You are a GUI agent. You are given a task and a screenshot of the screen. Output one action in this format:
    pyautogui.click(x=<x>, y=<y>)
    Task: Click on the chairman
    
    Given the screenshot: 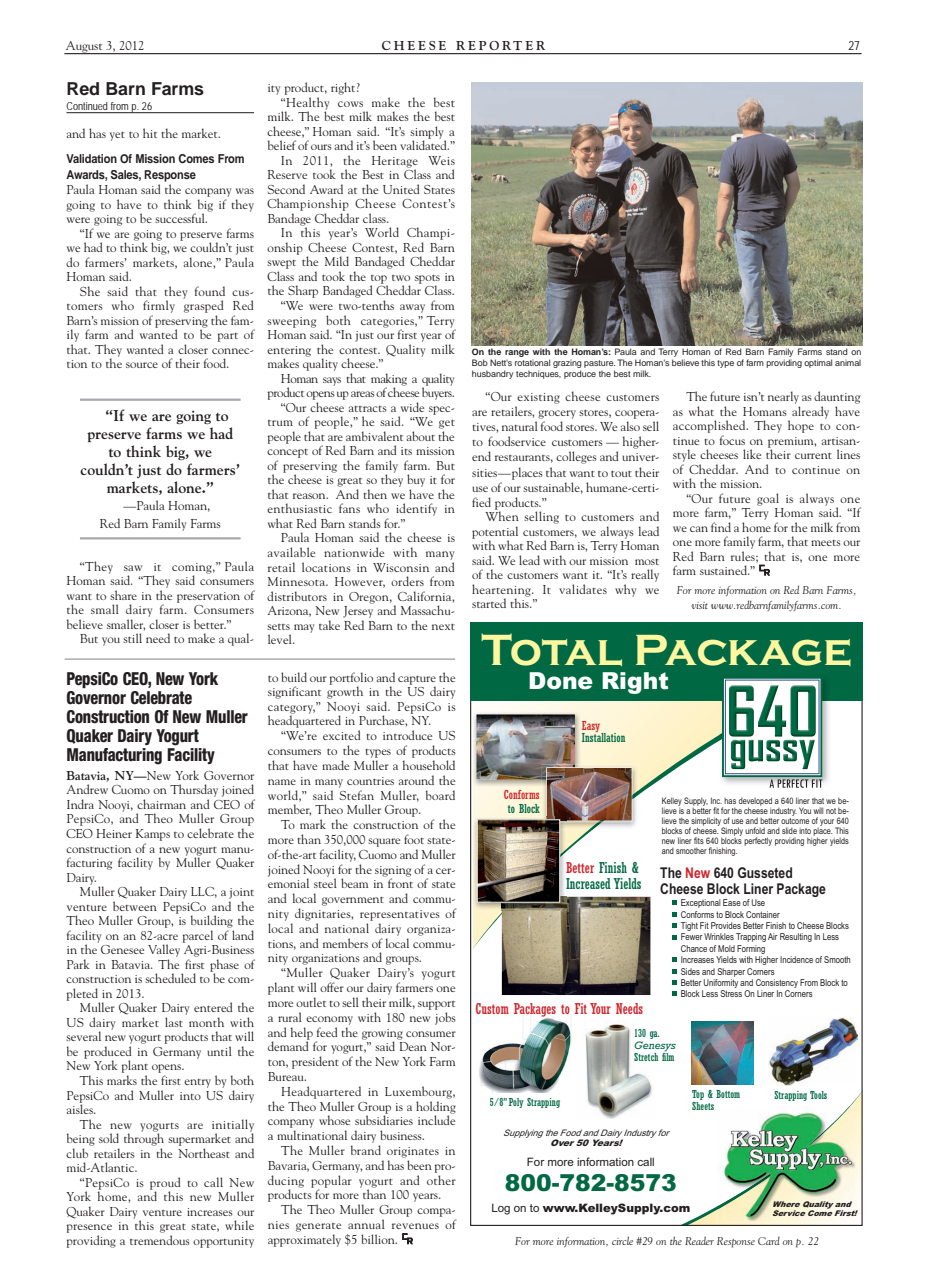 What is the action you would take?
    pyautogui.click(x=161, y=804)
